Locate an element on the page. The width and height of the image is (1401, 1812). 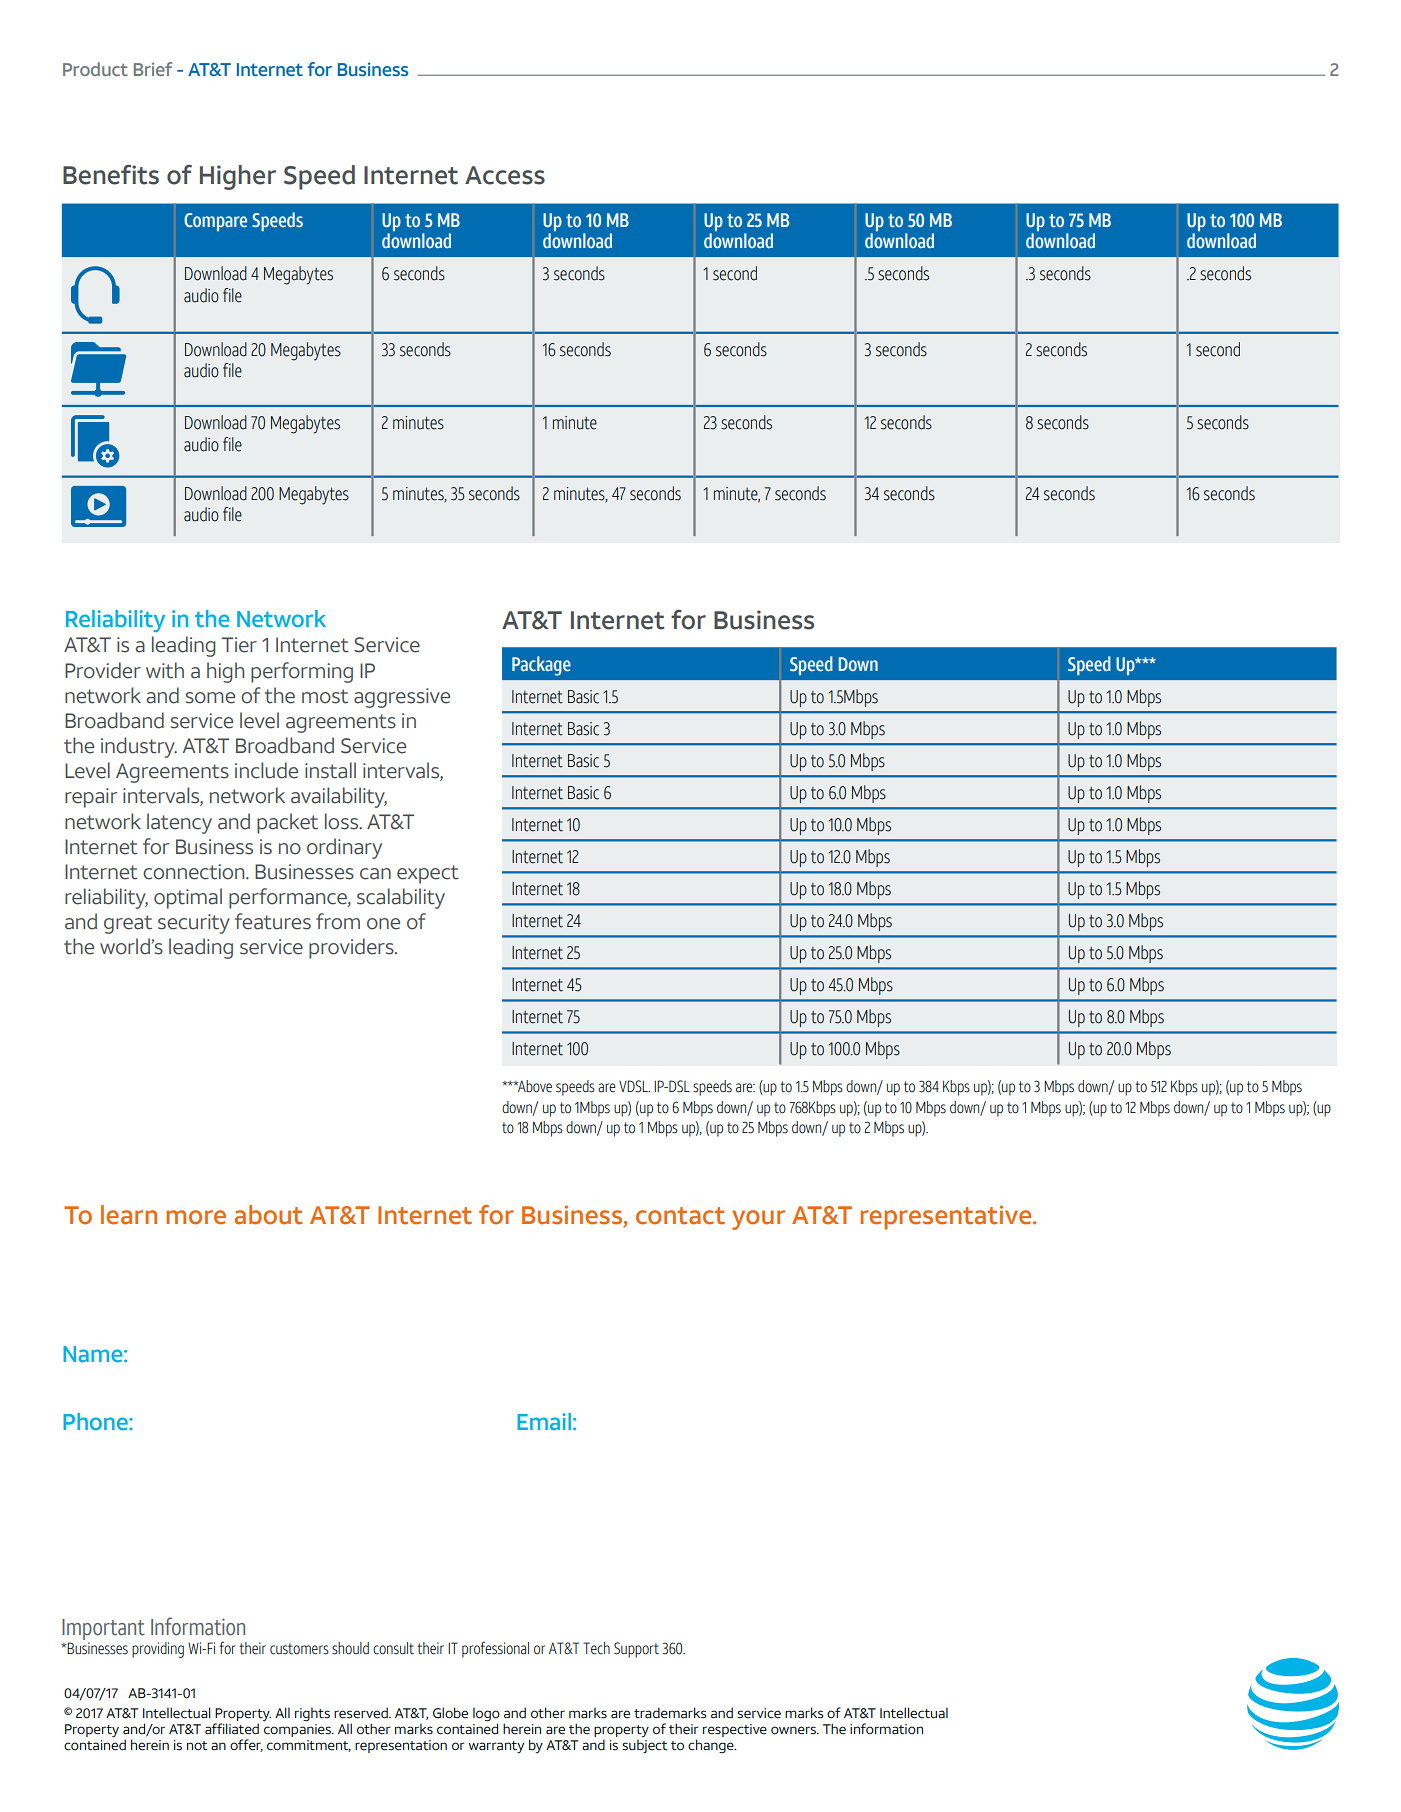
optimal is located at coordinates (188, 898).
